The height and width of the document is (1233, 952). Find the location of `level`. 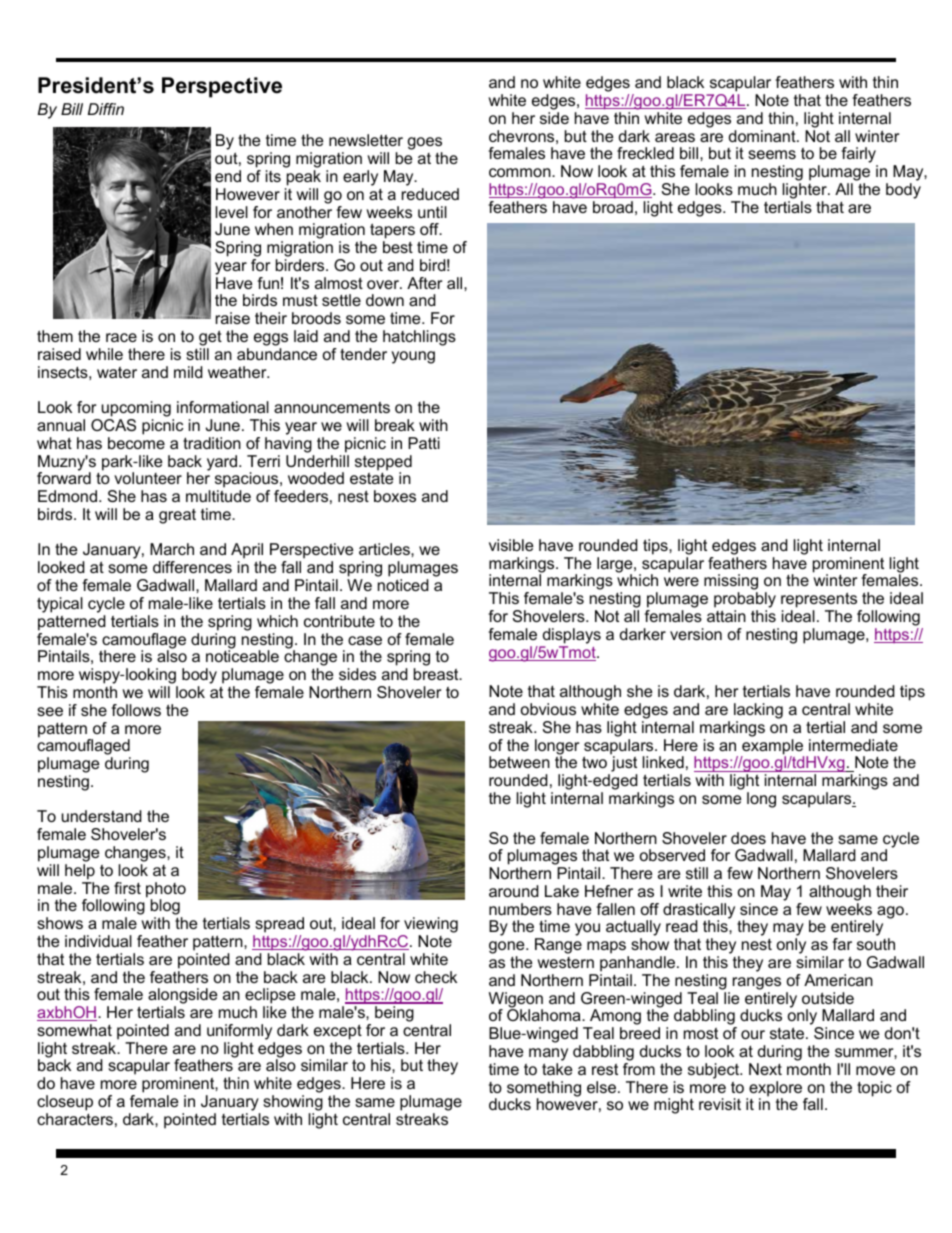

level is located at coordinates (232, 212).
